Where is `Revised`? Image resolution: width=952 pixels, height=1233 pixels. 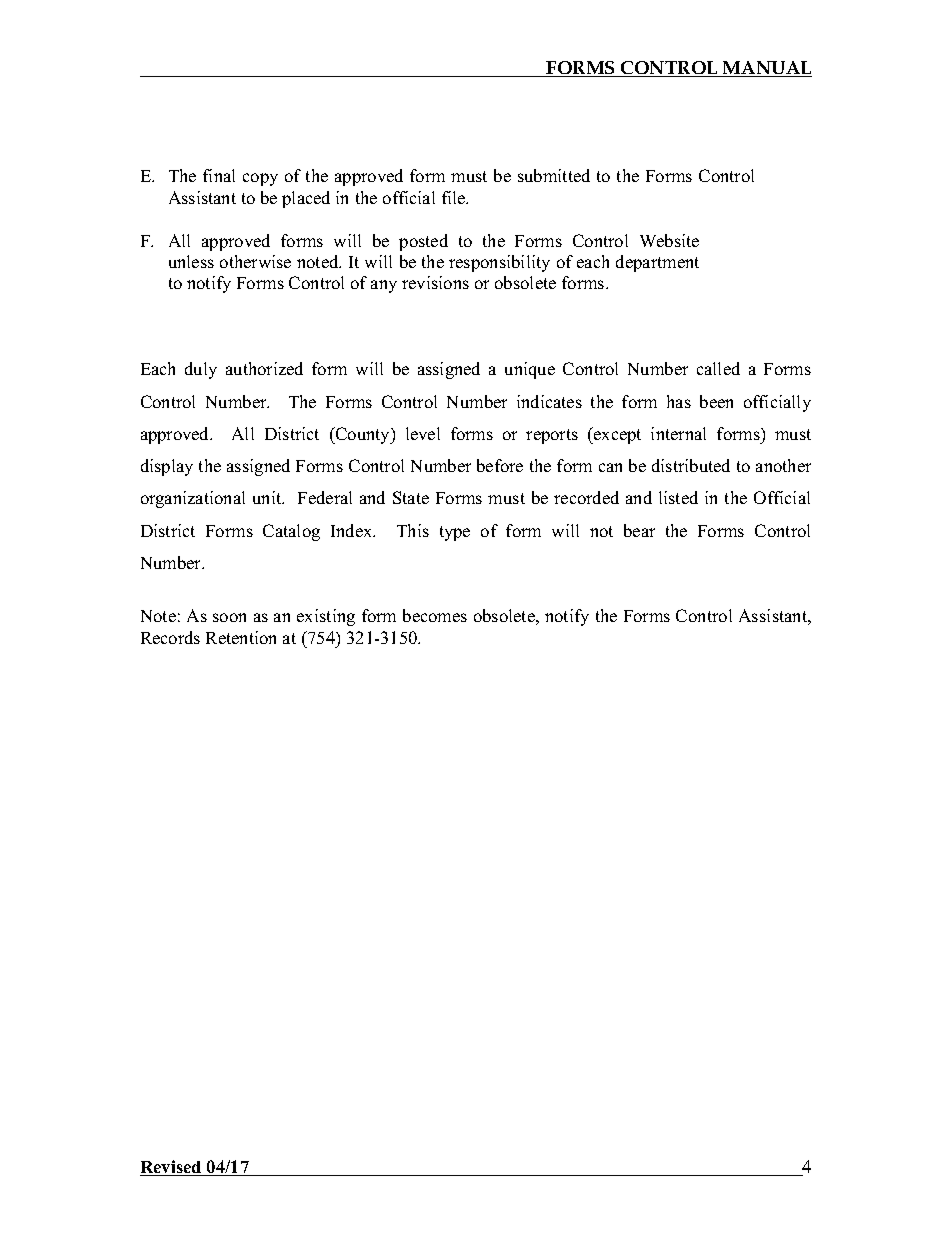 Revised is located at coordinates (172, 1168).
